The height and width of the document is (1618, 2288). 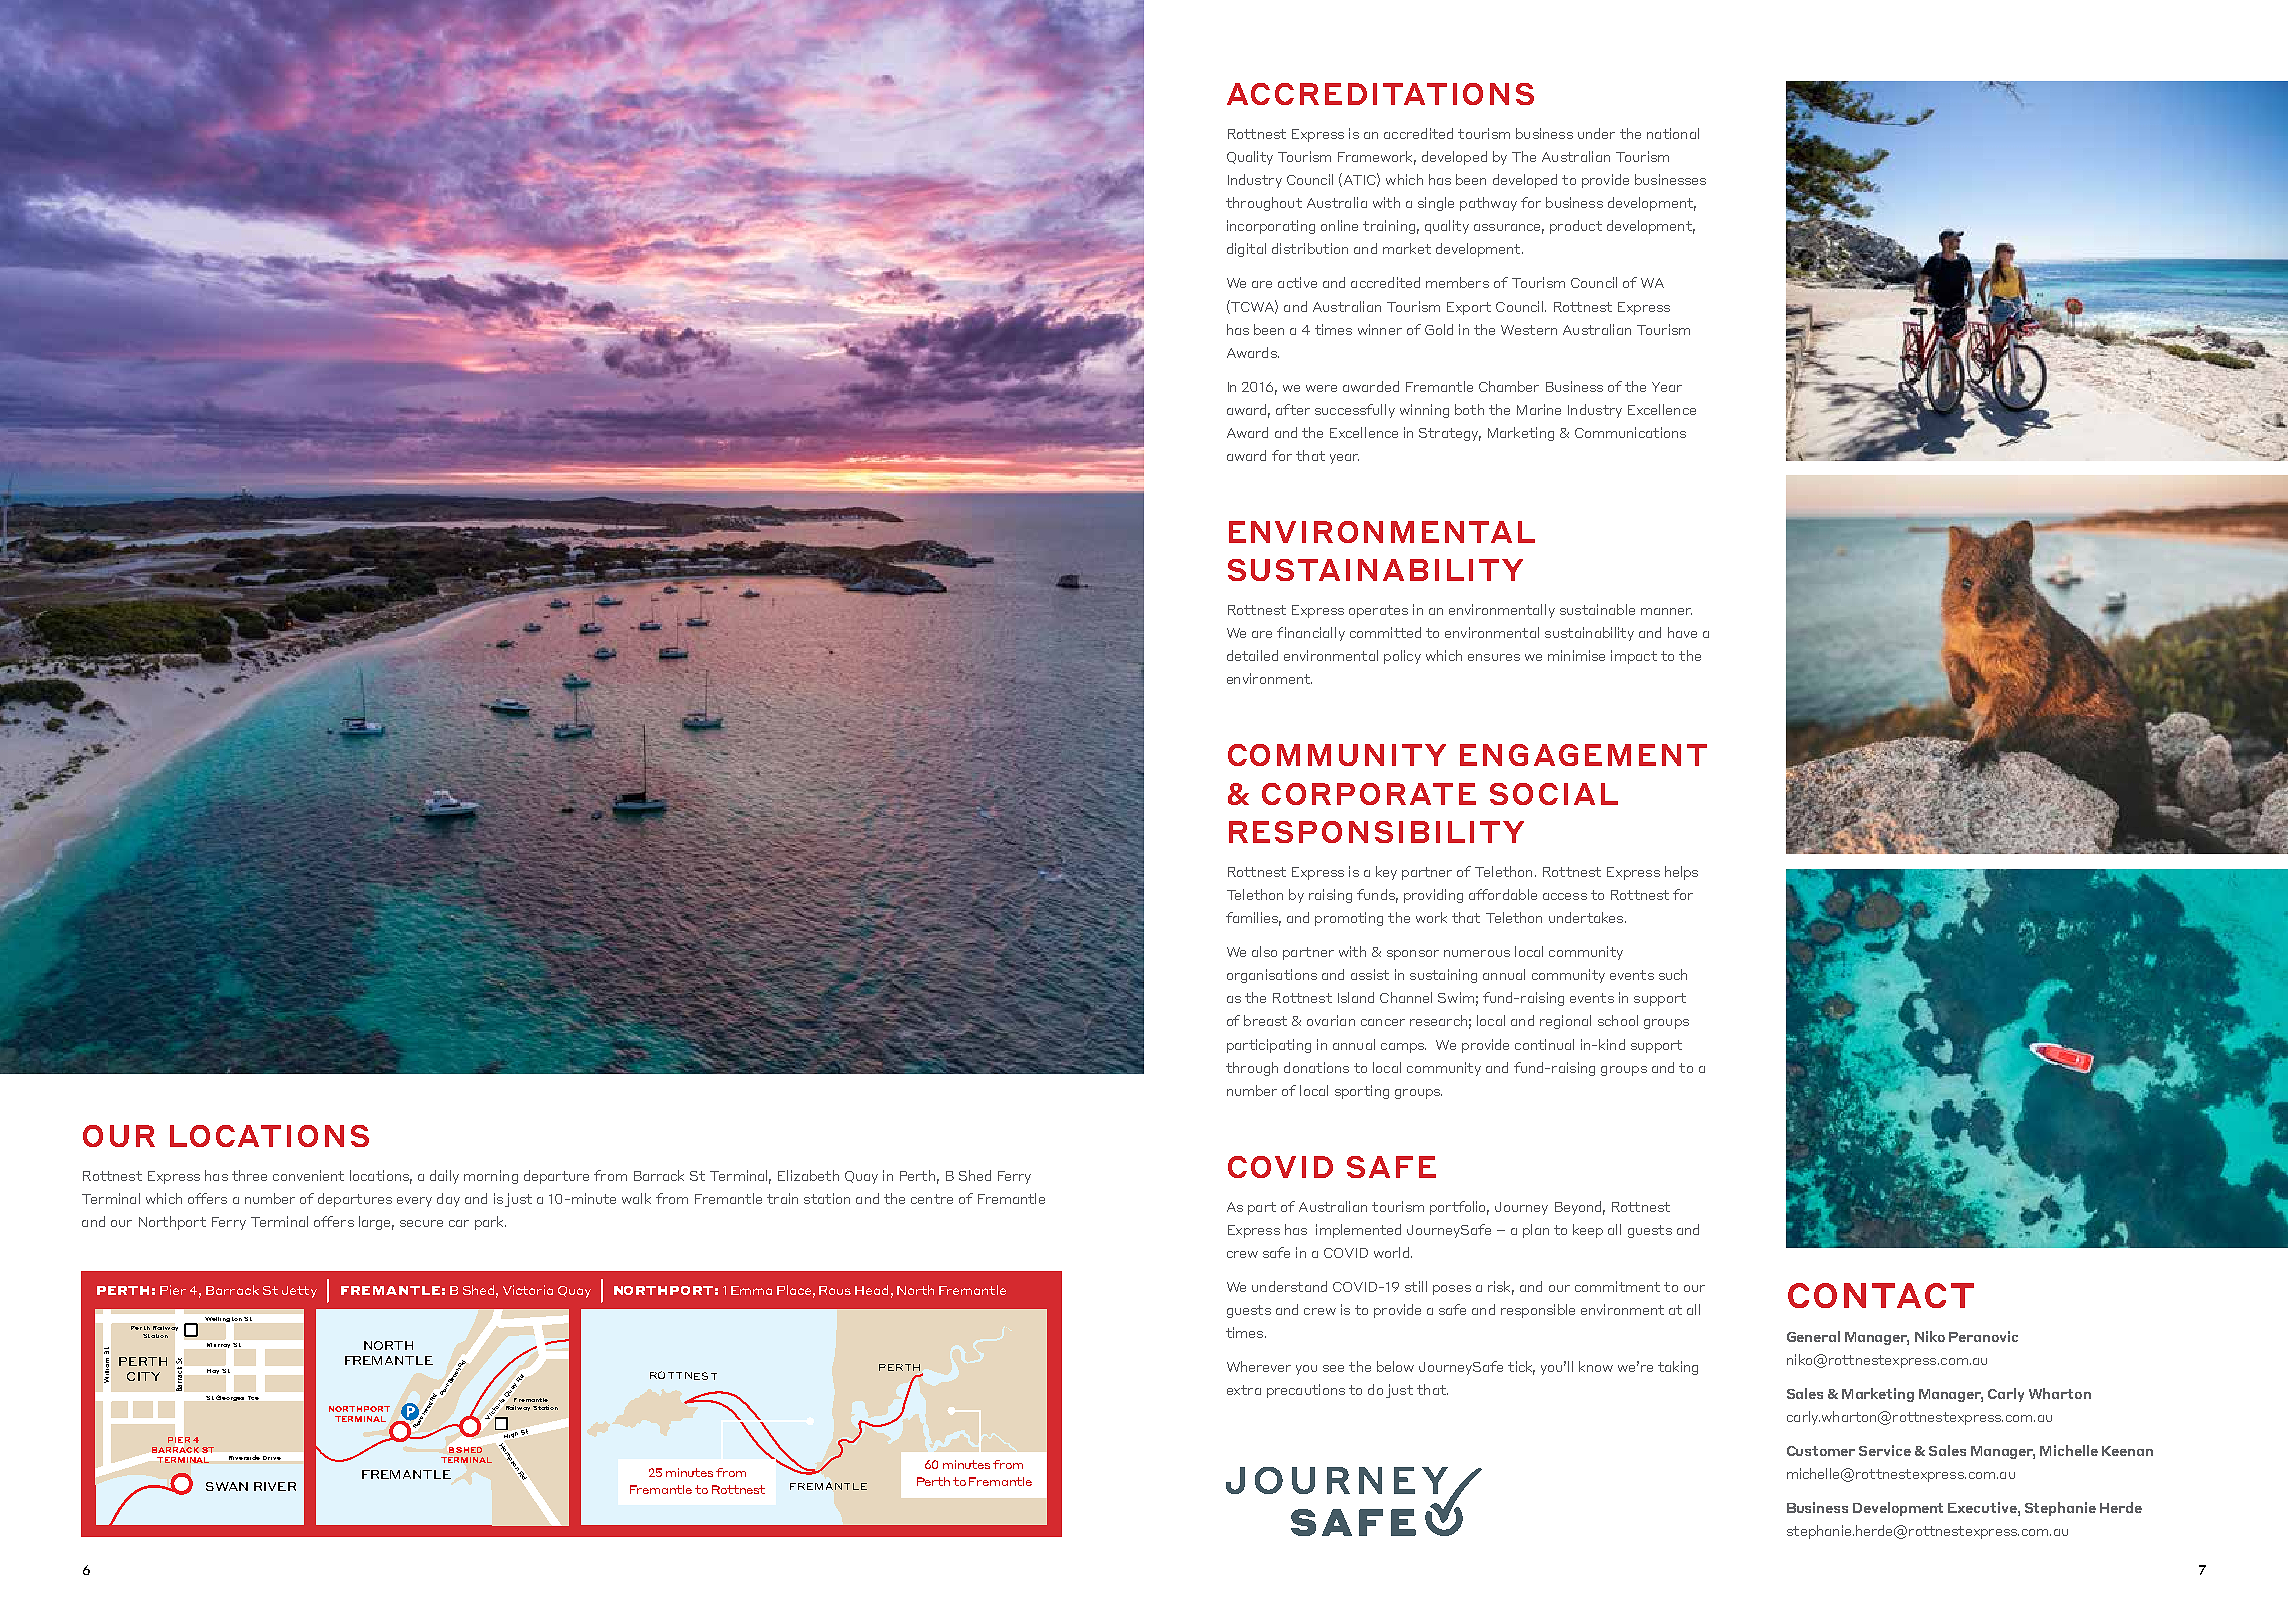 I want to click on SWAN, so click(x=227, y=1486).
